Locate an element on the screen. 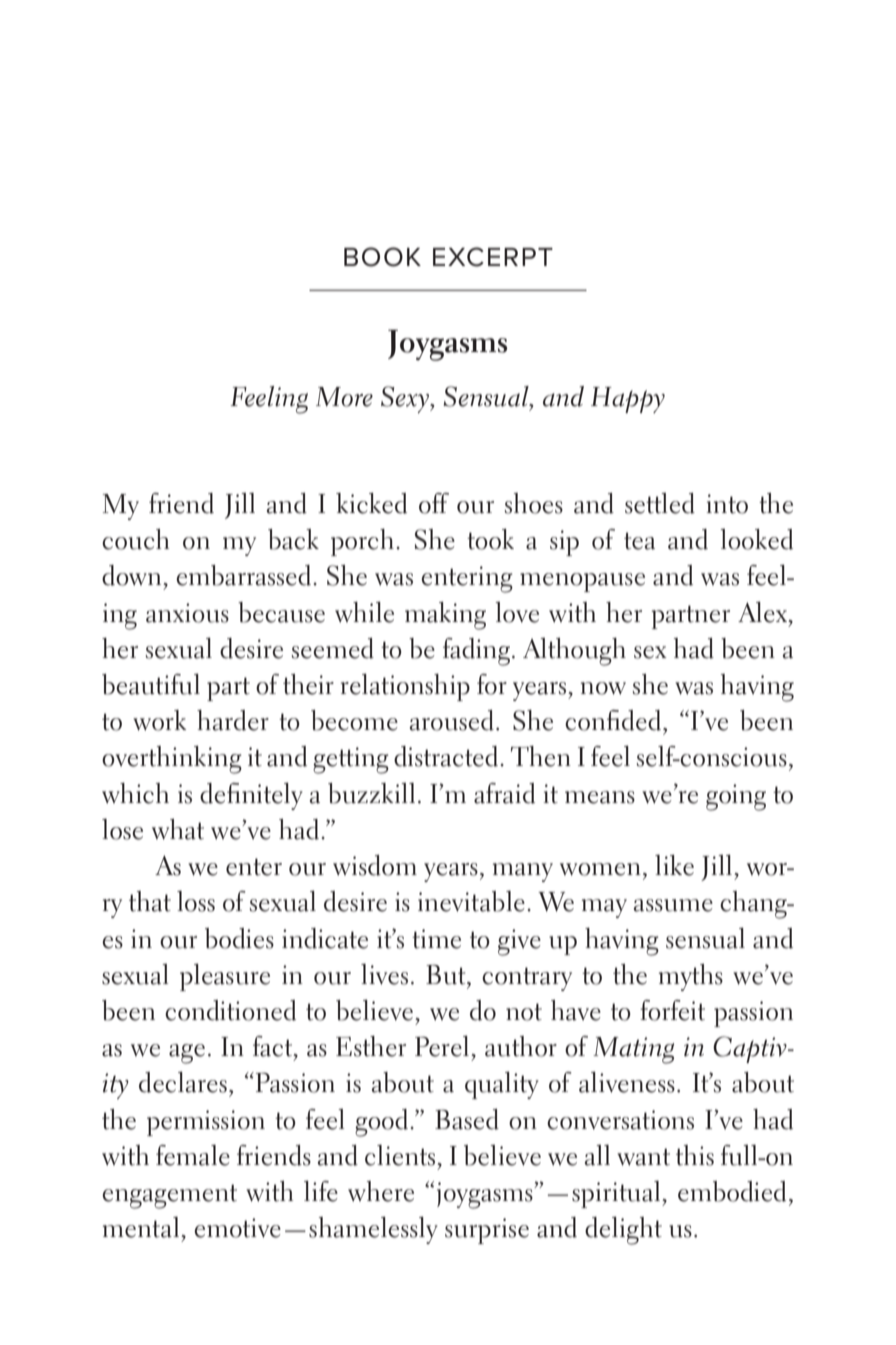 Image resolution: width=896 pixels, height=1345 pixels. engagement is located at coordinates (169, 1196).
